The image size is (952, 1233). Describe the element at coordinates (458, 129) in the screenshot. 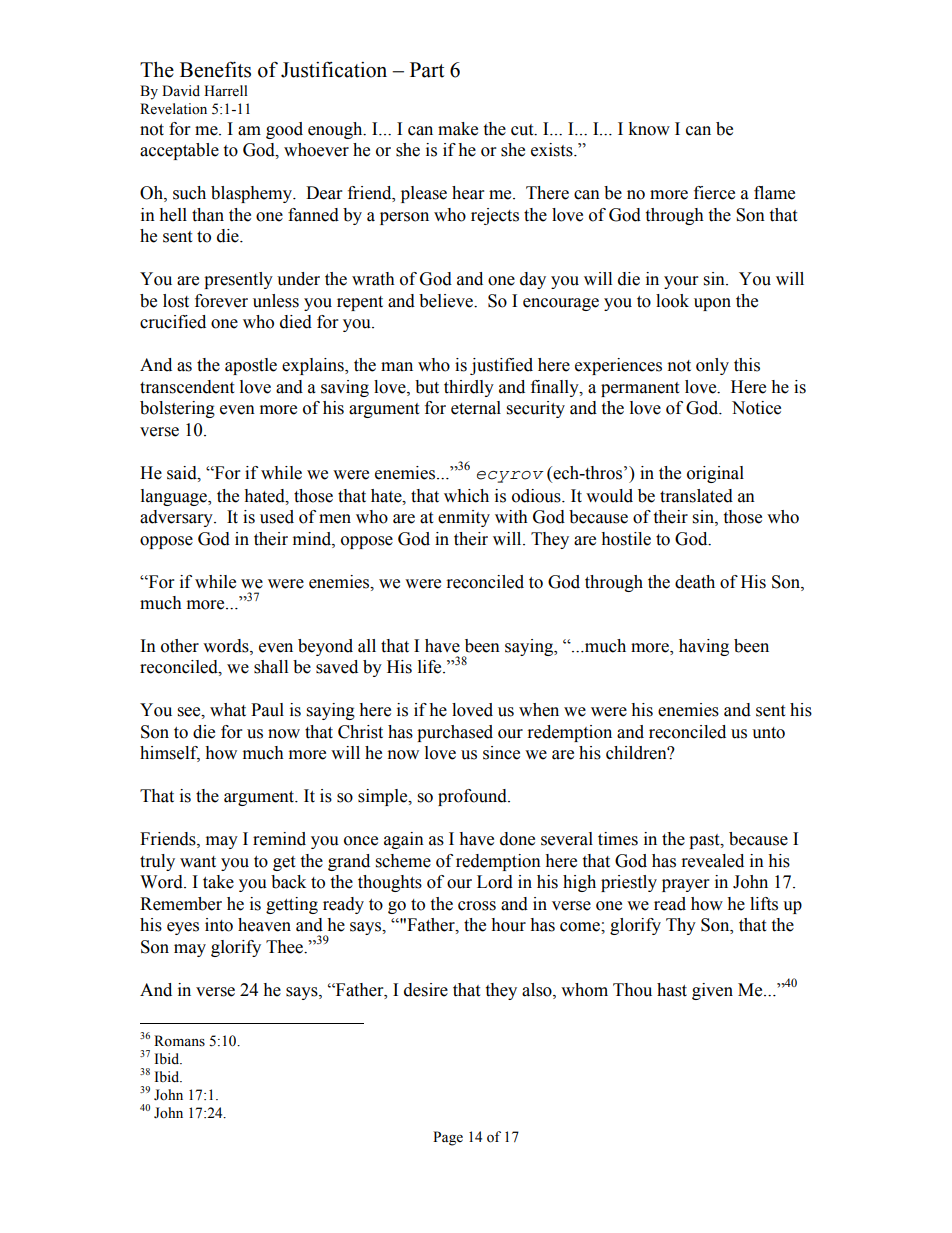

I see `make` at that location.
